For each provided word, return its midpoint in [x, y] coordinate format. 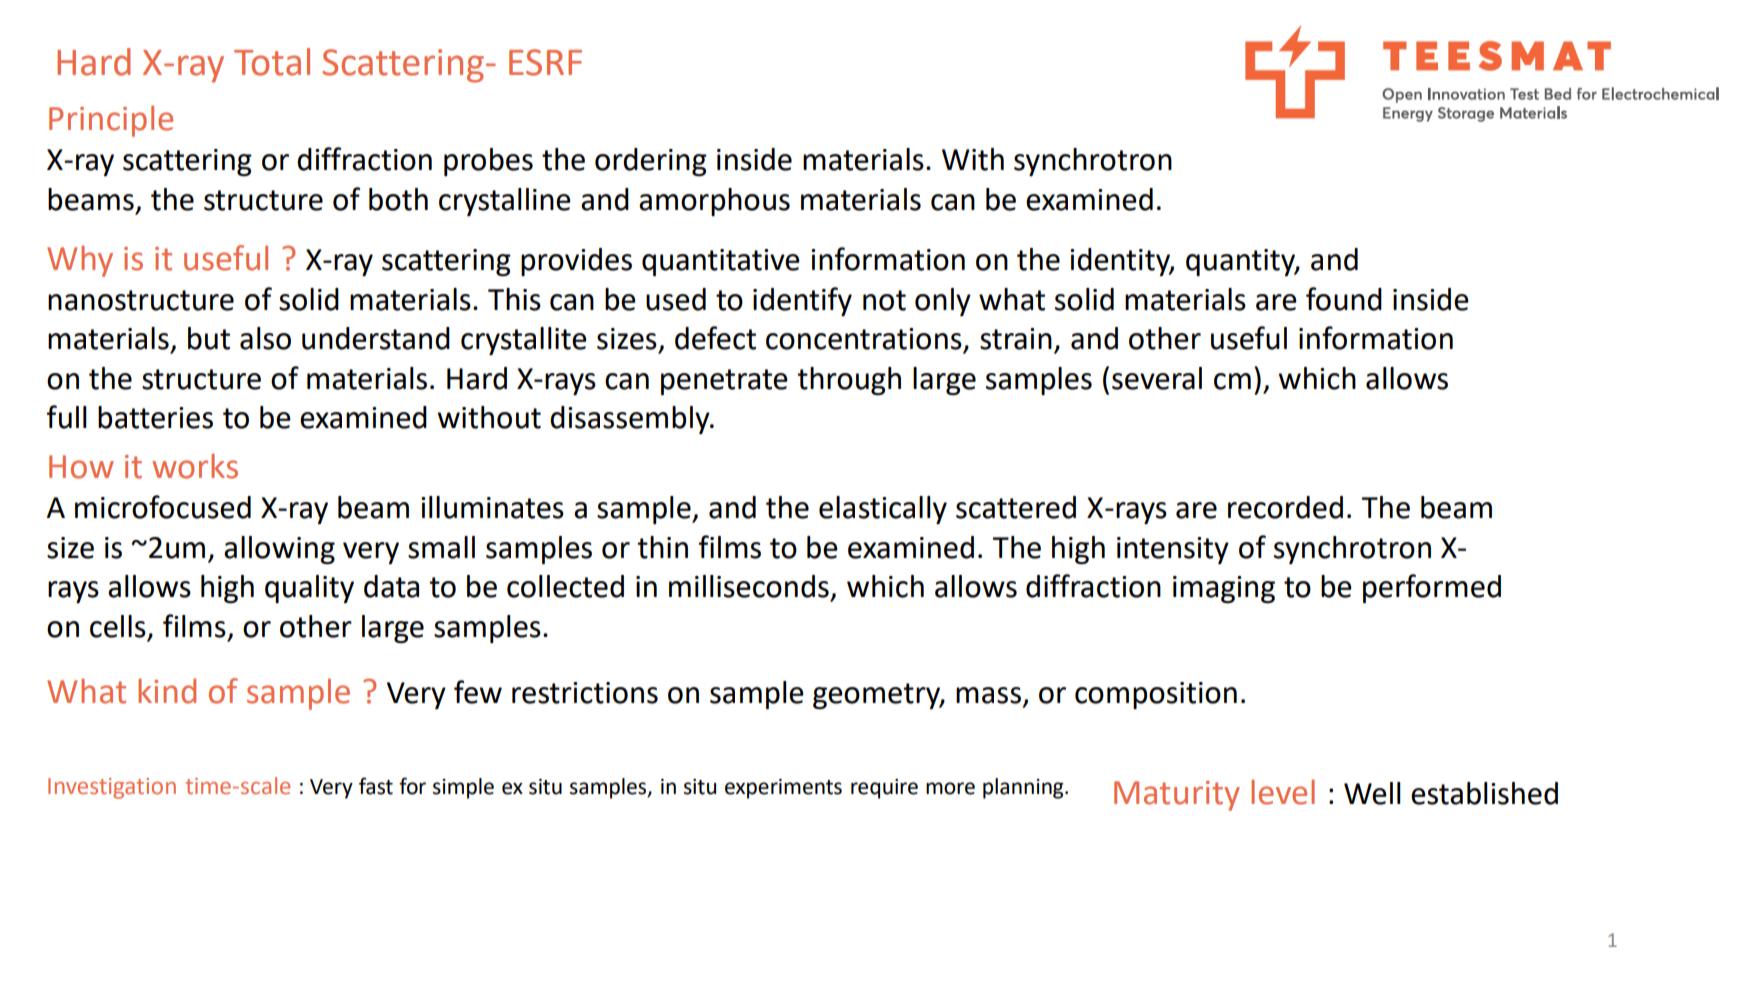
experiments [783, 789]
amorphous [714, 202]
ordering [651, 162]
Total [272, 62]
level [1283, 792]
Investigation [112, 788]
